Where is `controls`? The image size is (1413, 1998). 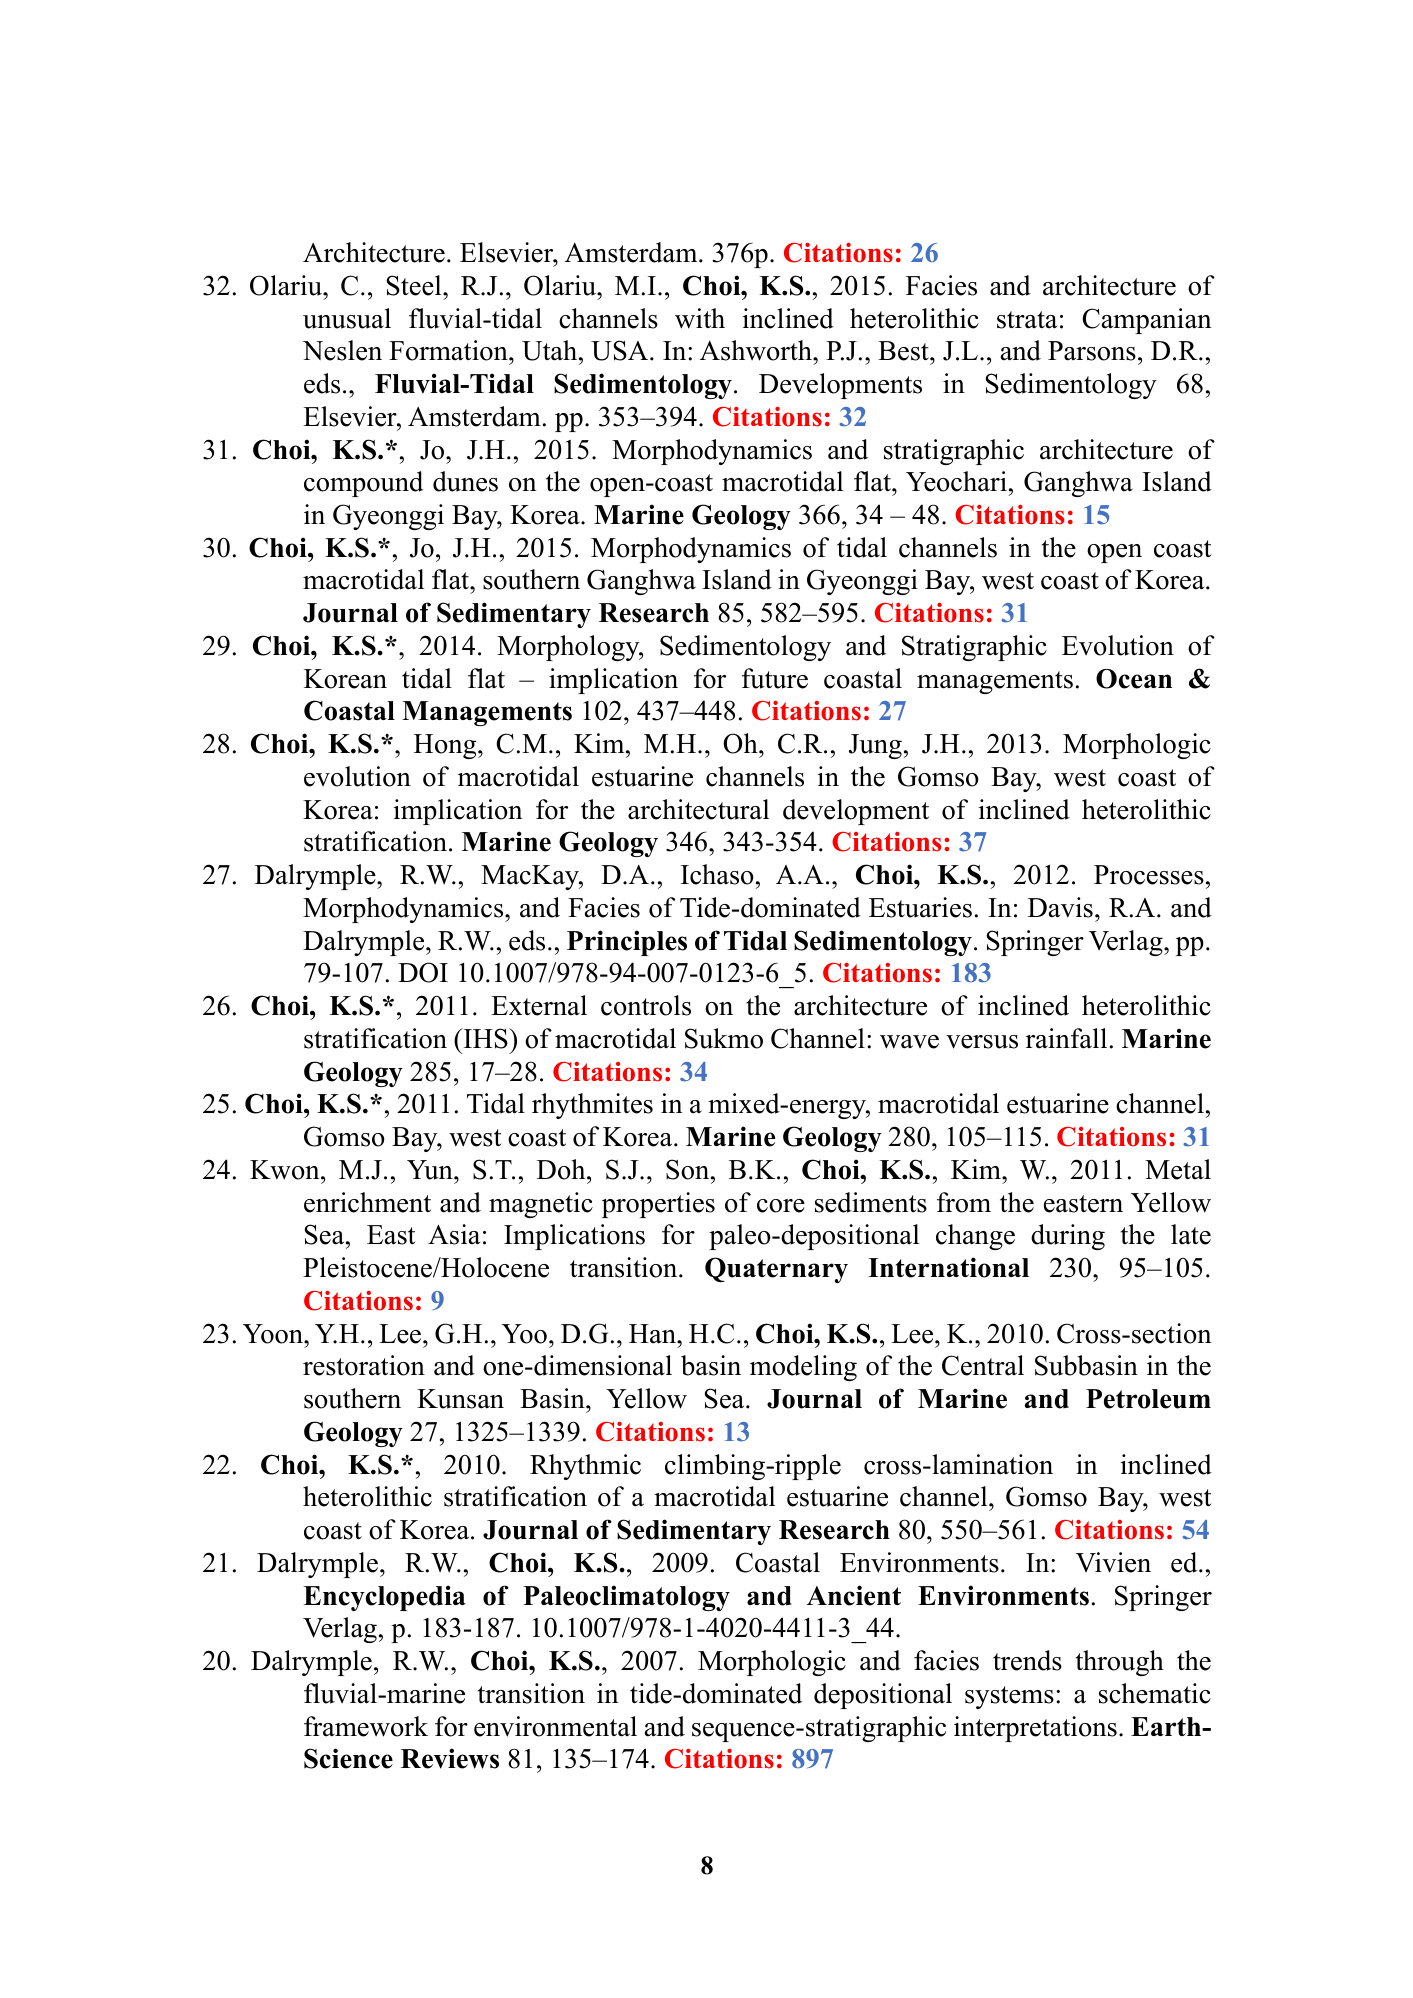
controls is located at coordinates (646, 1005).
